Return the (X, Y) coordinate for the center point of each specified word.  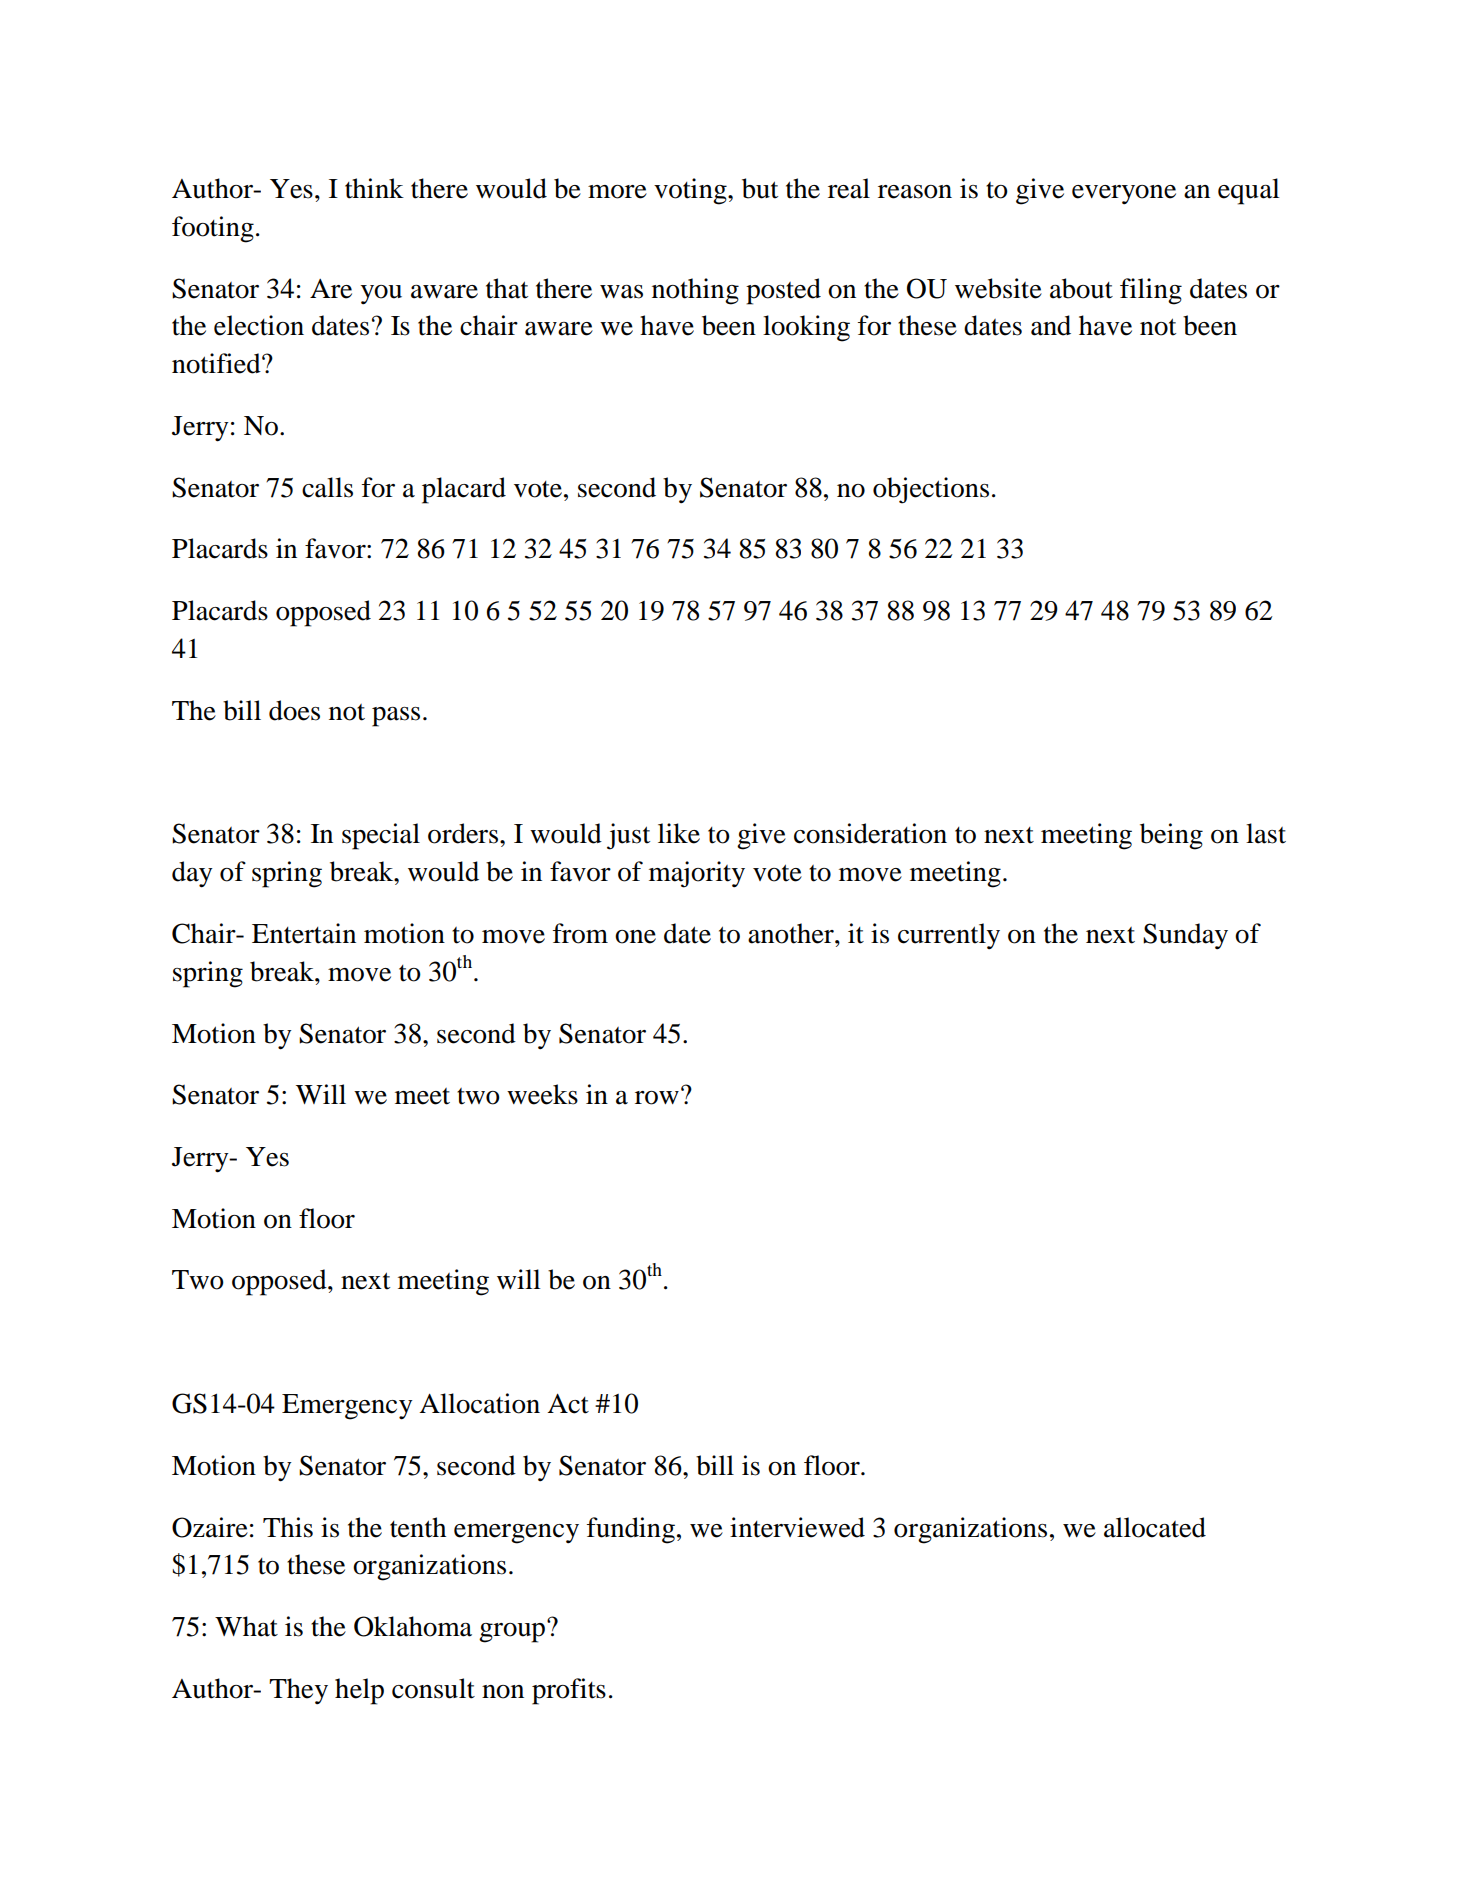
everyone (1124, 195)
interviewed (797, 1527)
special (381, 836)
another (792, 933)
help (359, 1691)
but (760, 188)
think (374, 188)
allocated (1155, 1527)
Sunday (1185, 936)
